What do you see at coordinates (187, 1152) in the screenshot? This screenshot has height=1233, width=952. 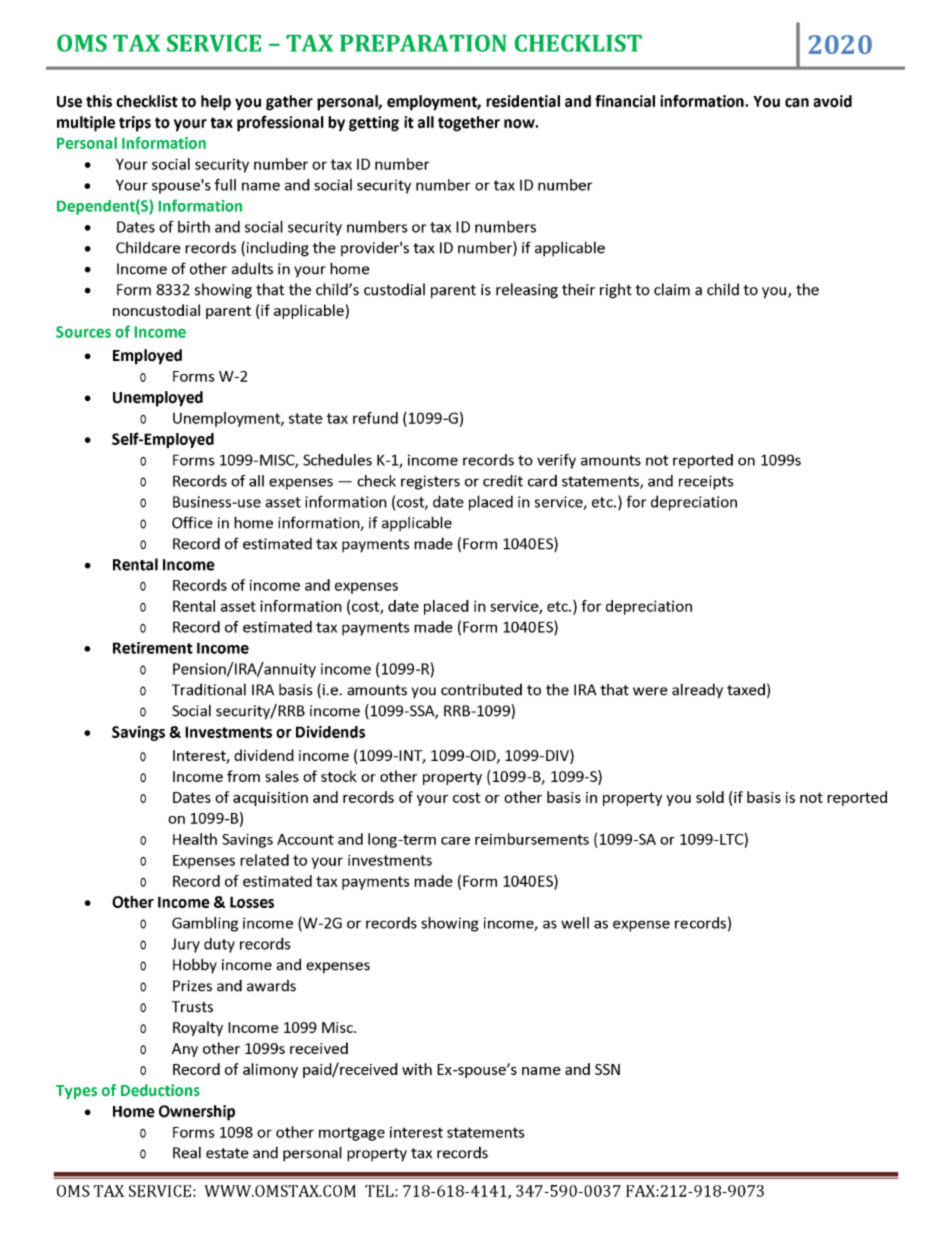 I see `Real` at bounding box center [187, 1152].
